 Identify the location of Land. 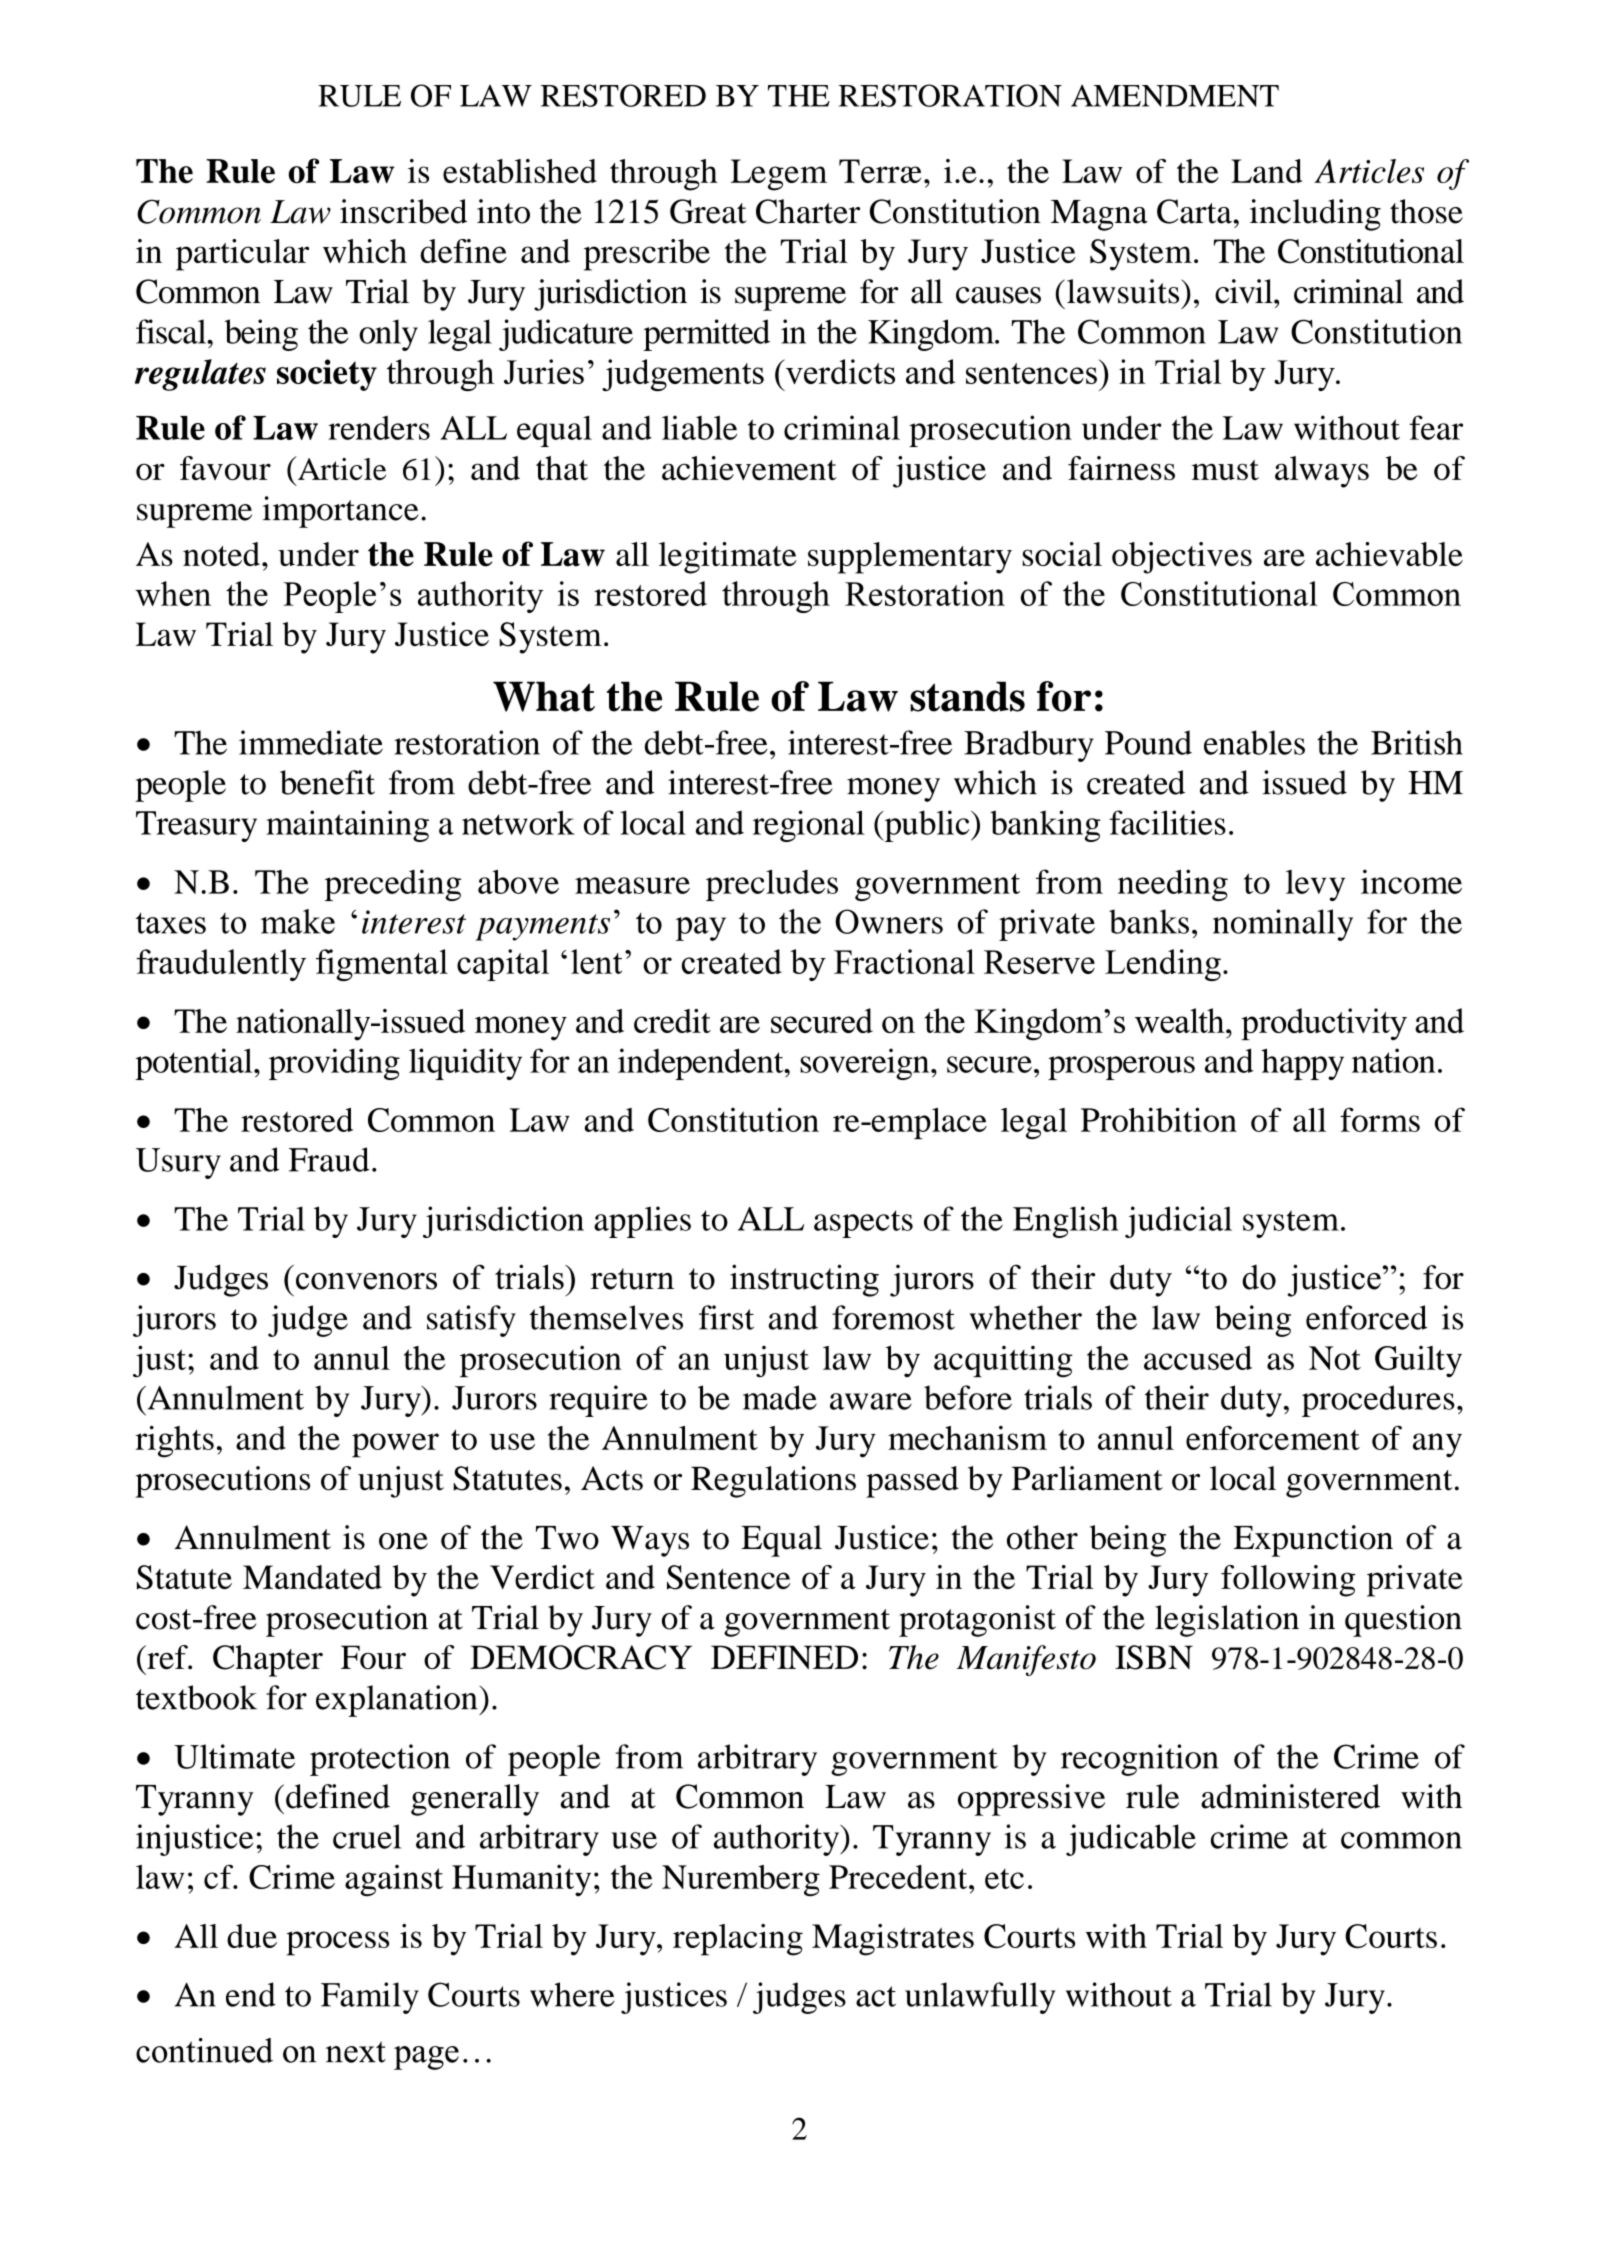
(1266, 171).
